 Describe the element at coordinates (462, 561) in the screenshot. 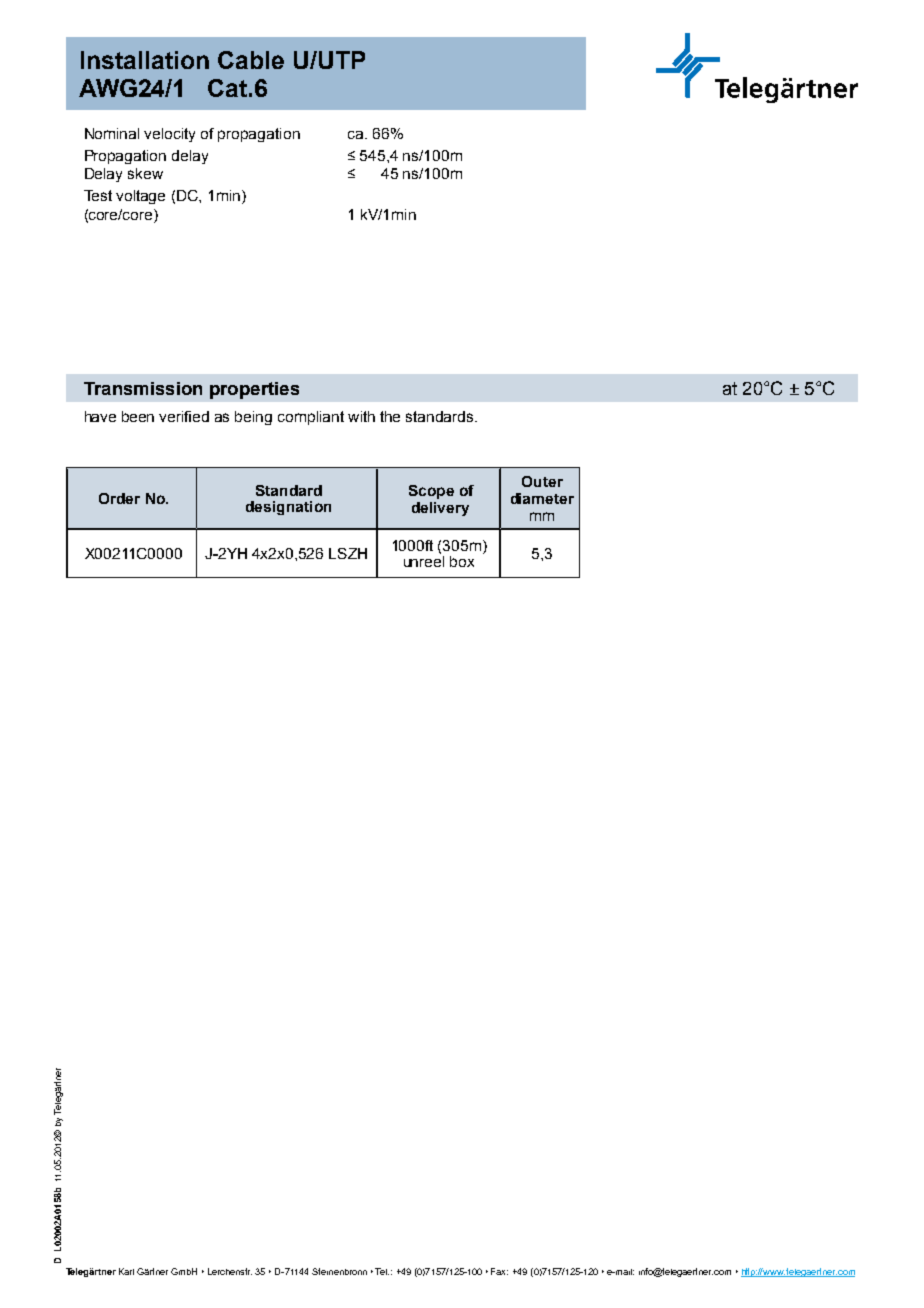

I see `box` at that location.
